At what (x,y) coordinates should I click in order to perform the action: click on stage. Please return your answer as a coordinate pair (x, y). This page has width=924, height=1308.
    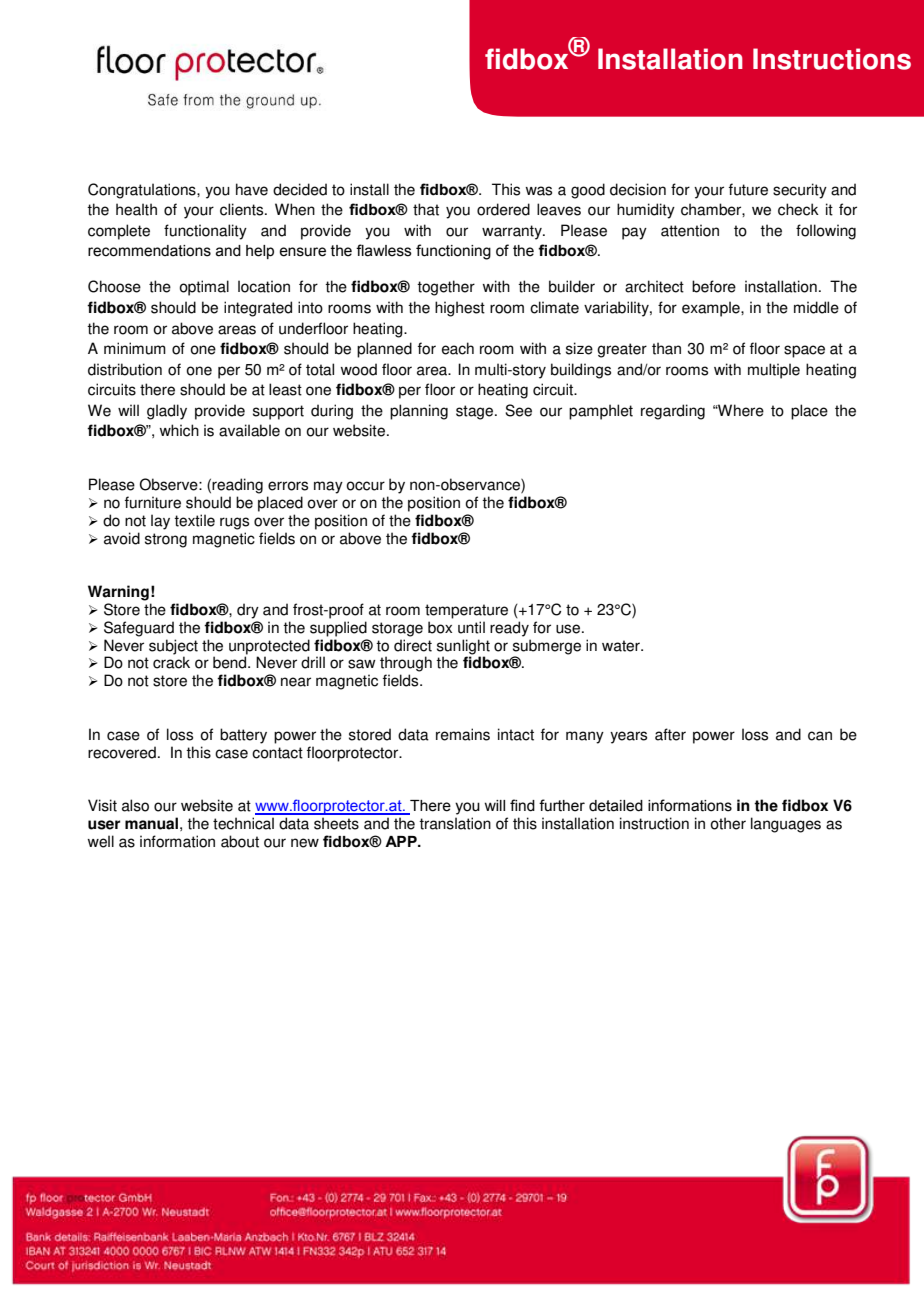
    Looking at the image, I should click on (476, 412).
